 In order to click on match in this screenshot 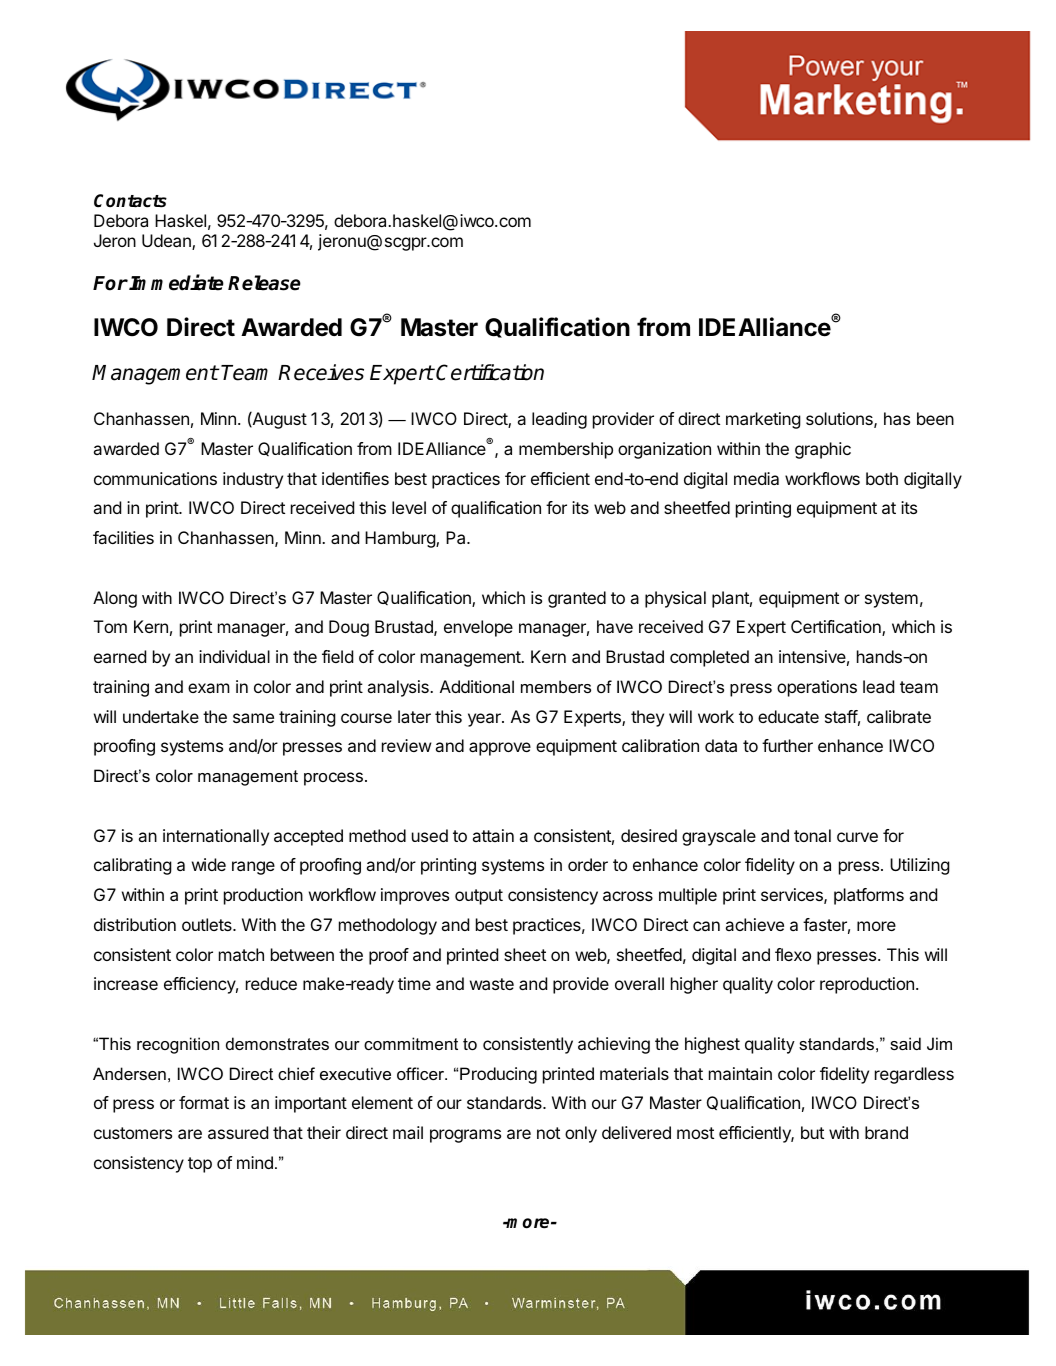, I will do `click(241, 954)`.
